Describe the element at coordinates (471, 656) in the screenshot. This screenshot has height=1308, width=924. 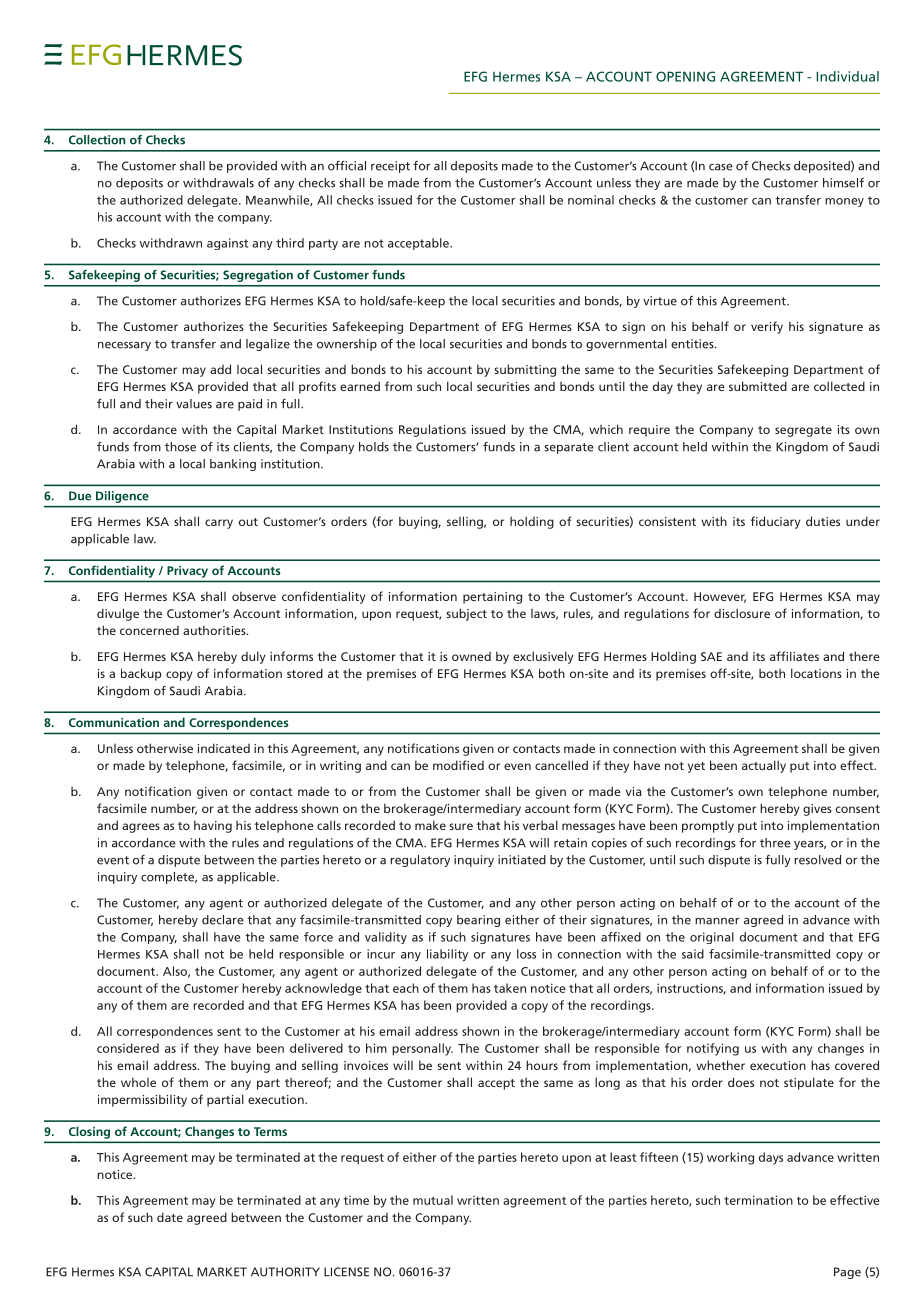
I see `owned` at that location.
